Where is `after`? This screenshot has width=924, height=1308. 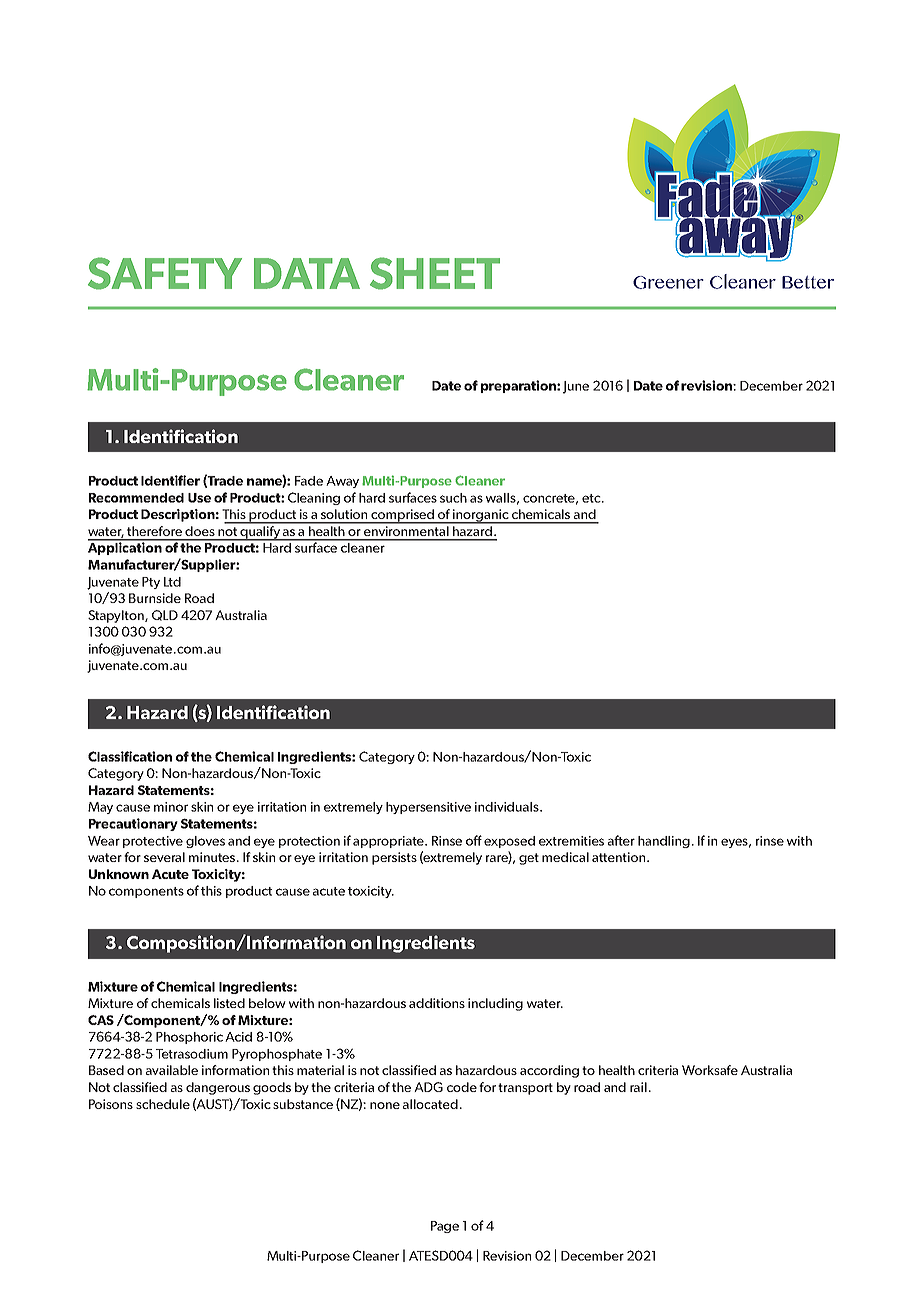 after is located at coordinates (621, 840).
